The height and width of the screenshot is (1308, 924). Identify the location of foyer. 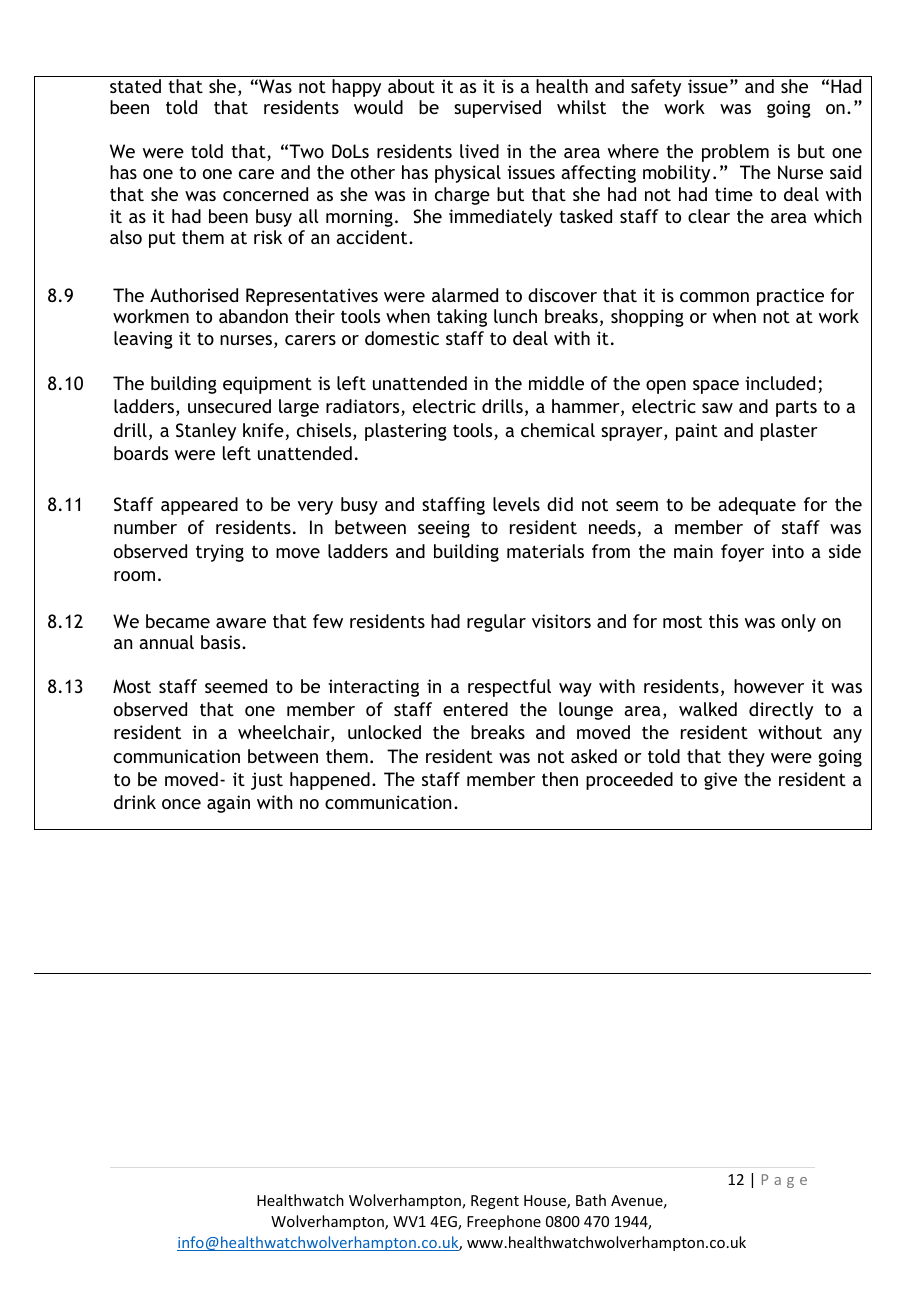
(742, 553).
